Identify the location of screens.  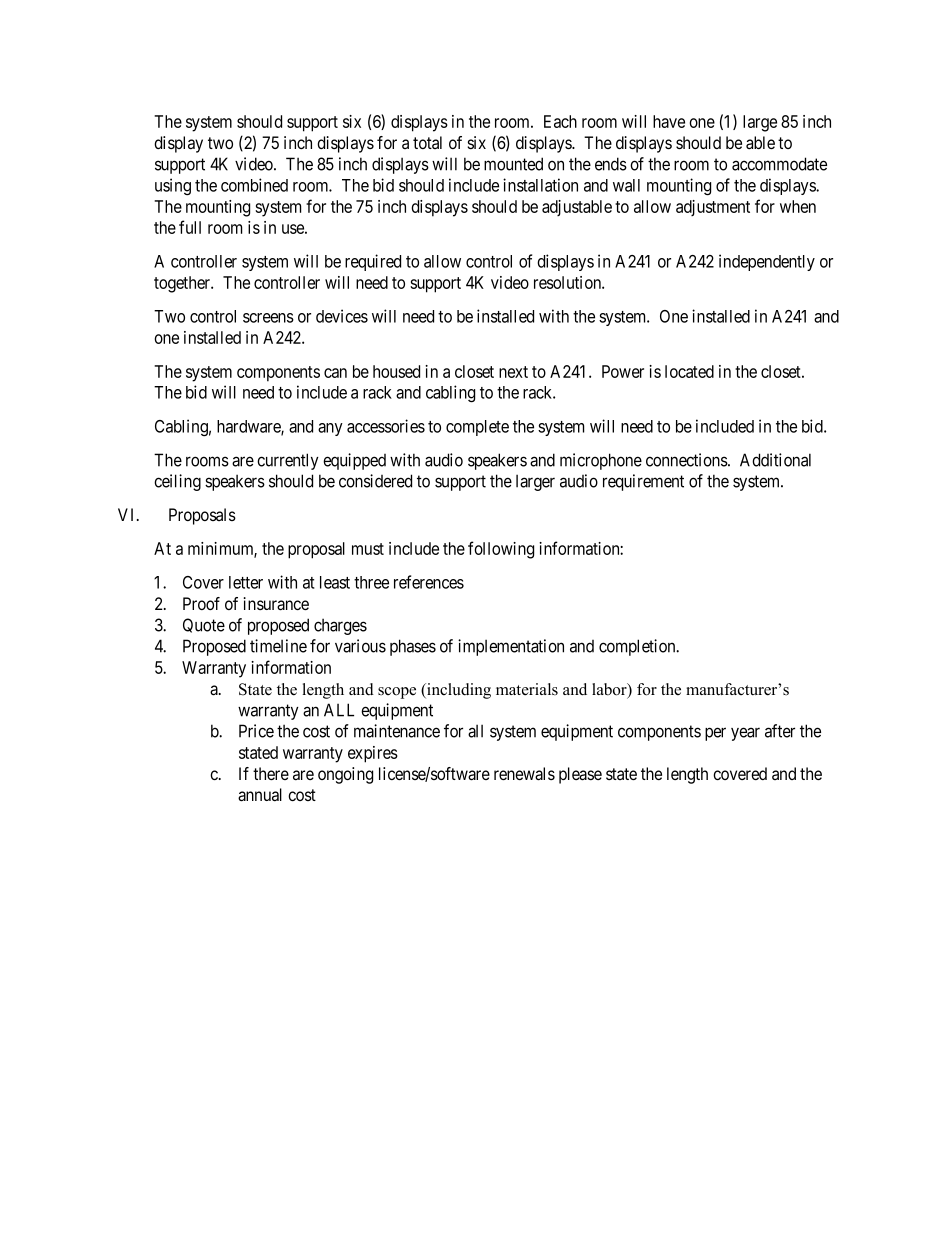
(268, 318).
